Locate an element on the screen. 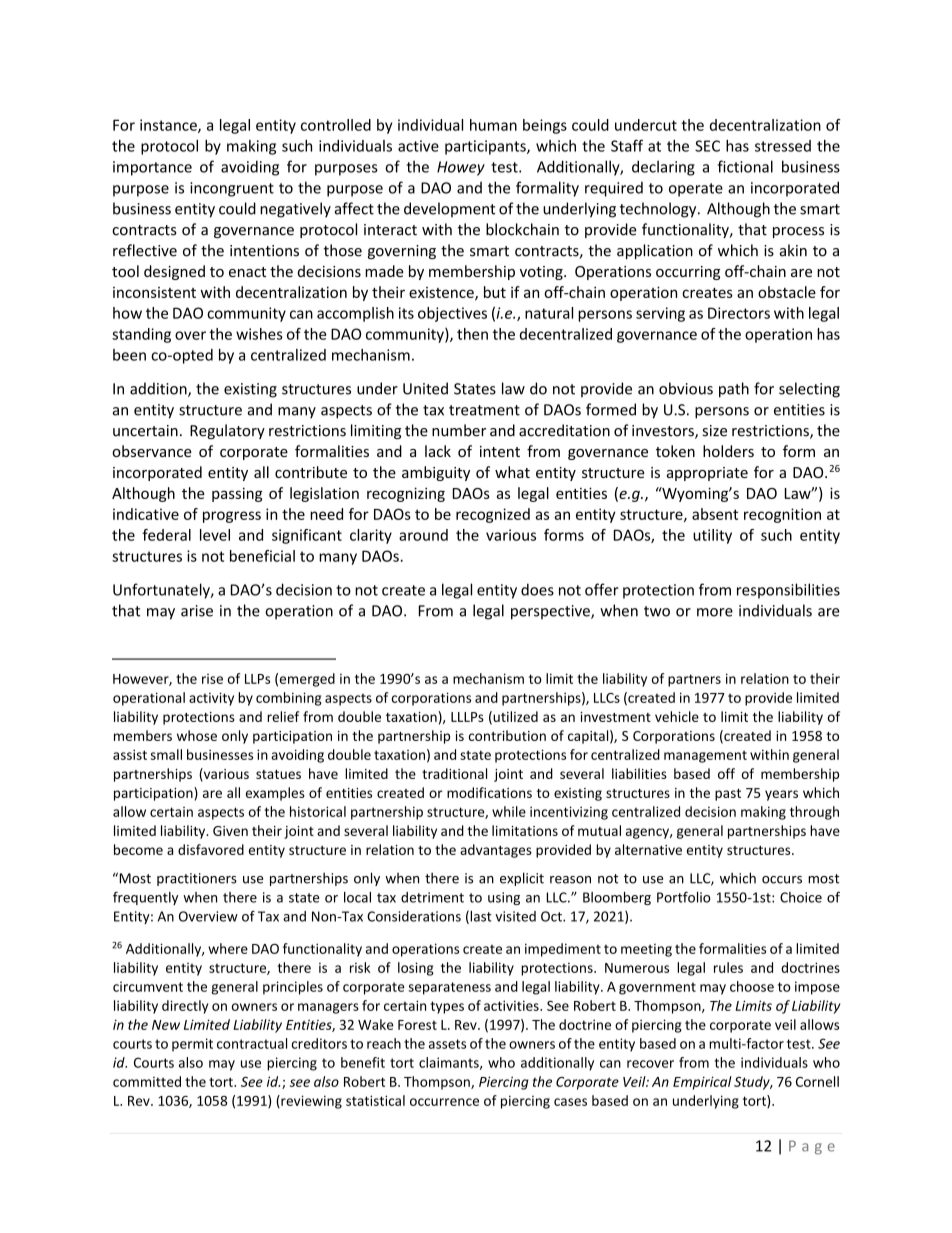 Image resolution: width=952 pixels, height=1233 pixels. permit is located at coordinates (192, 1045).
